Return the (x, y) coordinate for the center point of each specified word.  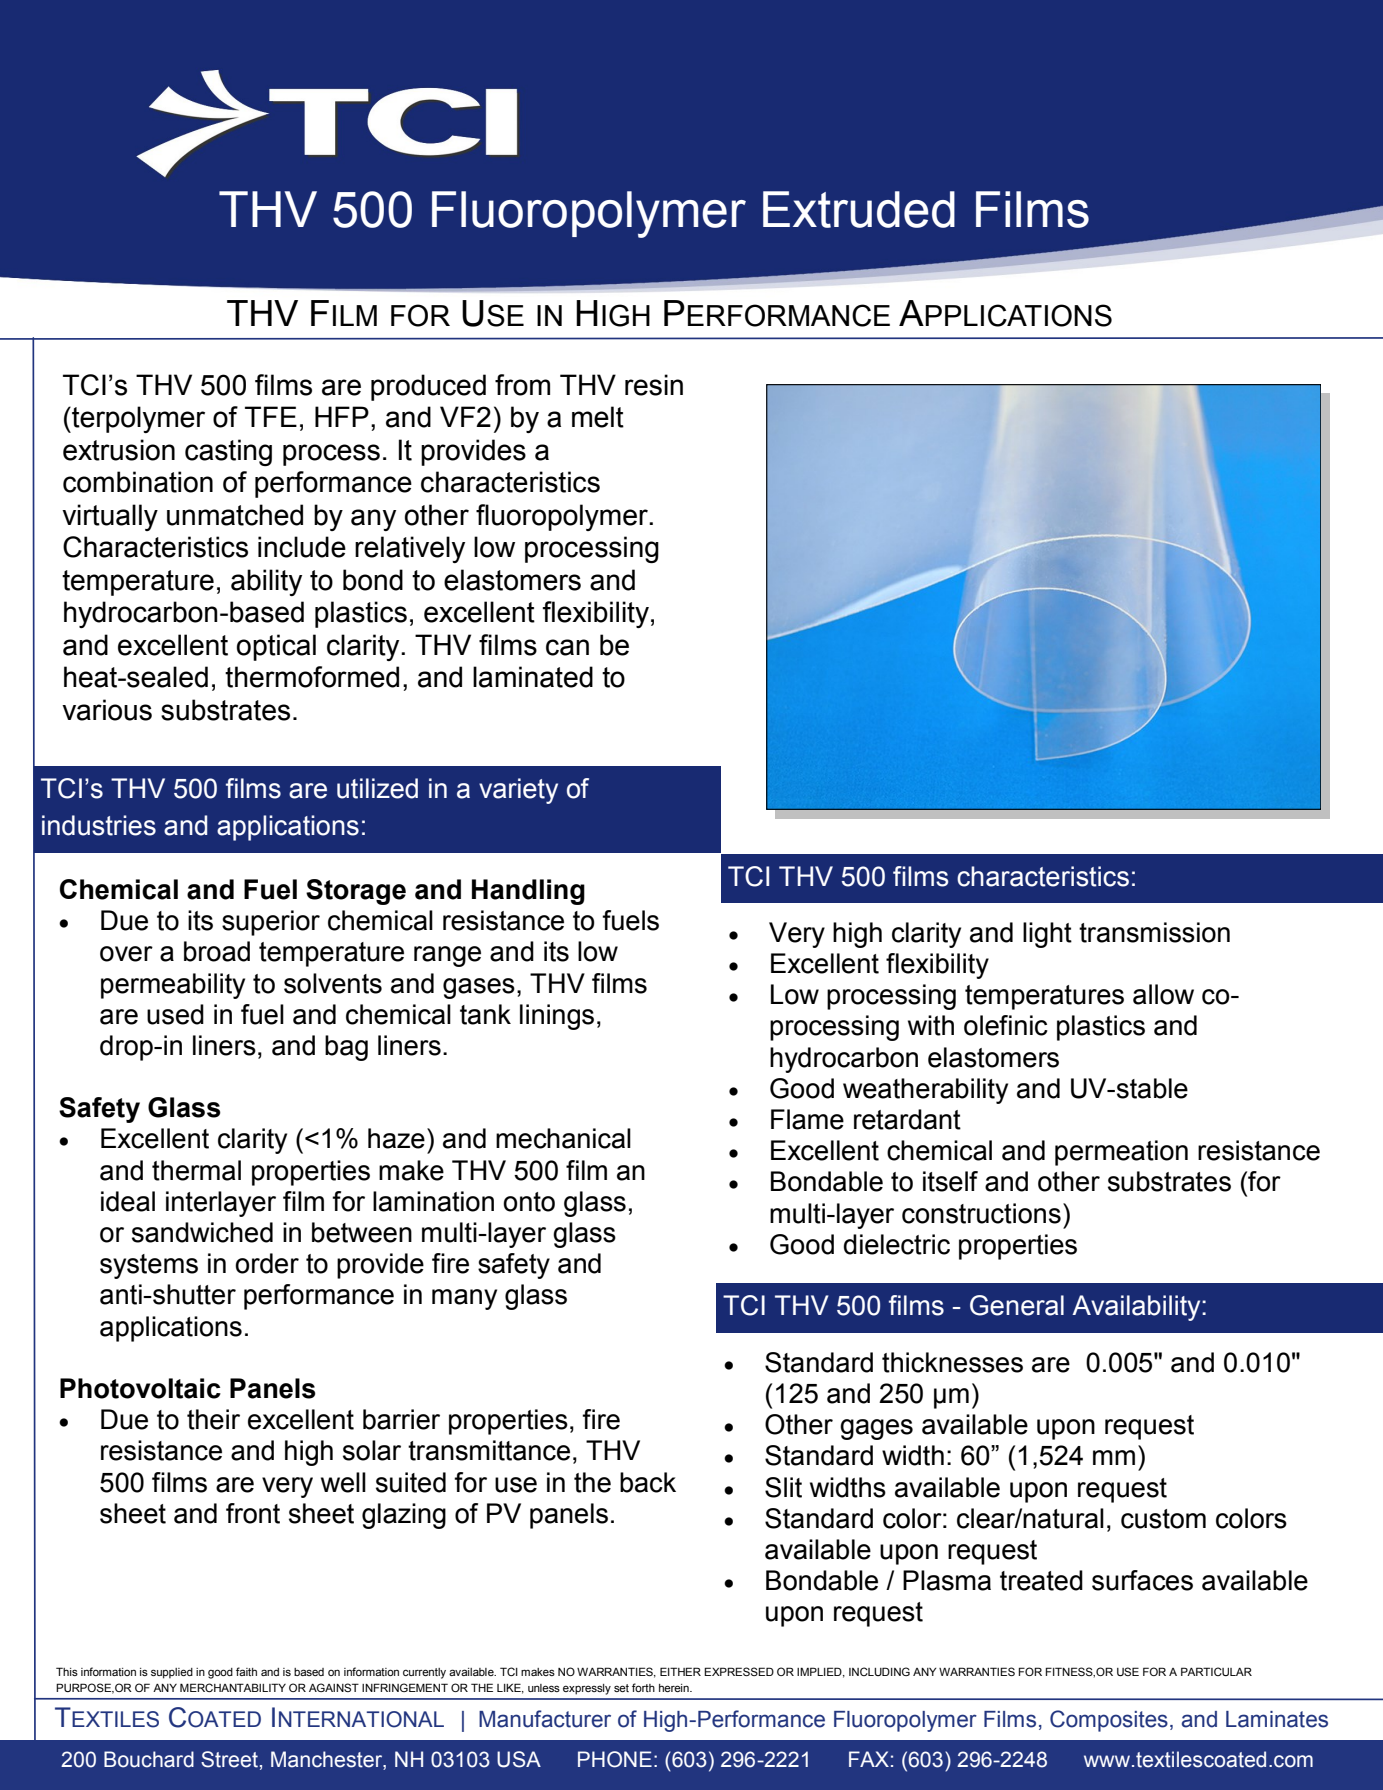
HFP (342, 416)
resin (654, 385)
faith (246, 1671)
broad (217, 951)
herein (675, 1688)
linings (557, 1017)
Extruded (859, 209)
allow (1163, 994)
